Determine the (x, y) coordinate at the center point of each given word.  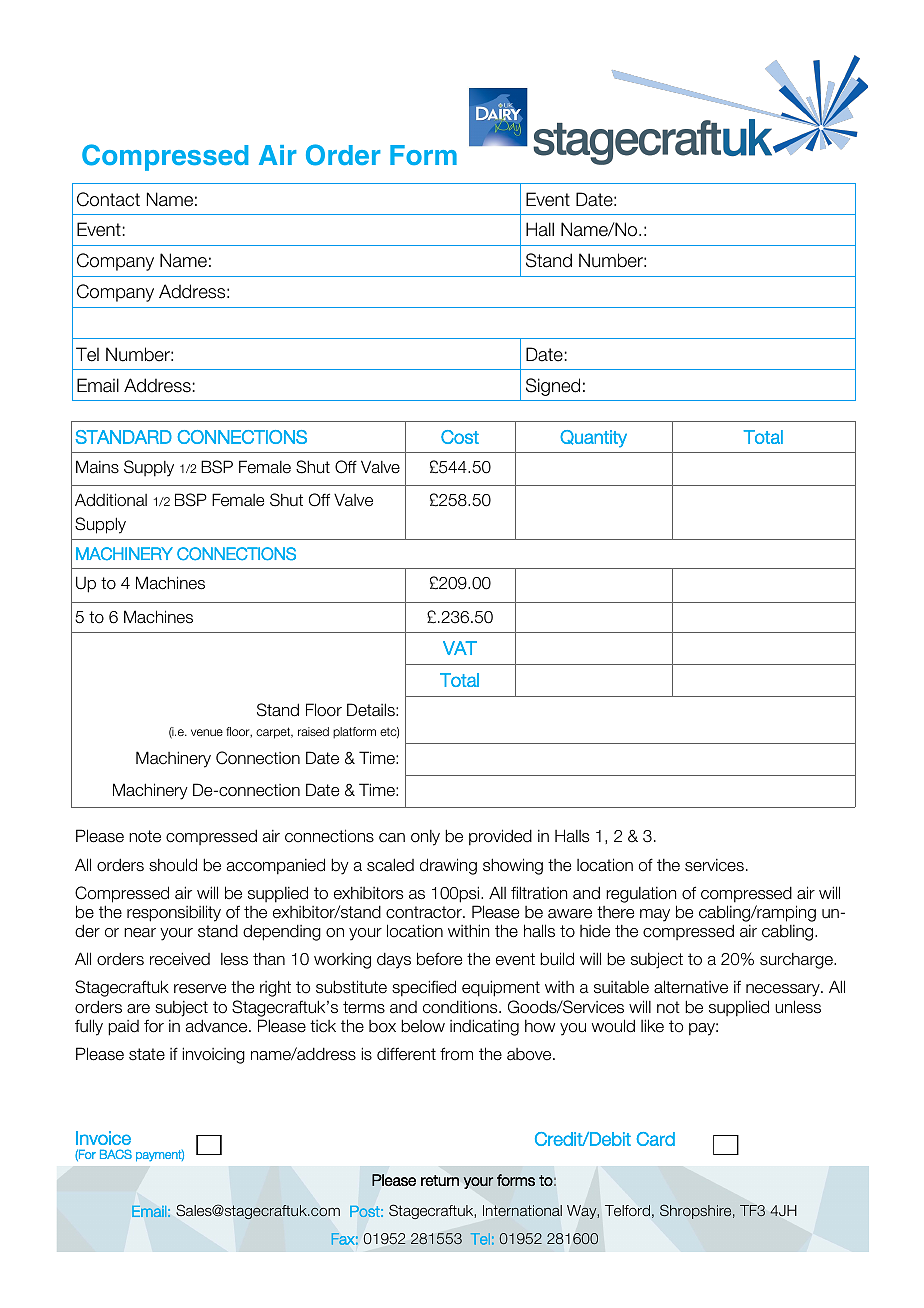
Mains (97, 467)
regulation (641, 895)
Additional (111, 500)
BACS (116, 1154)
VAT (460, 648)
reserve (200, 989)
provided (500, 837)
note (145, 836)
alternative (691, 987)
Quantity (593, 439)
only (425, 838)
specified (424, 988)
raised (313, 731)
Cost (460, 437)
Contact (108, 199)
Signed (553, 387)
